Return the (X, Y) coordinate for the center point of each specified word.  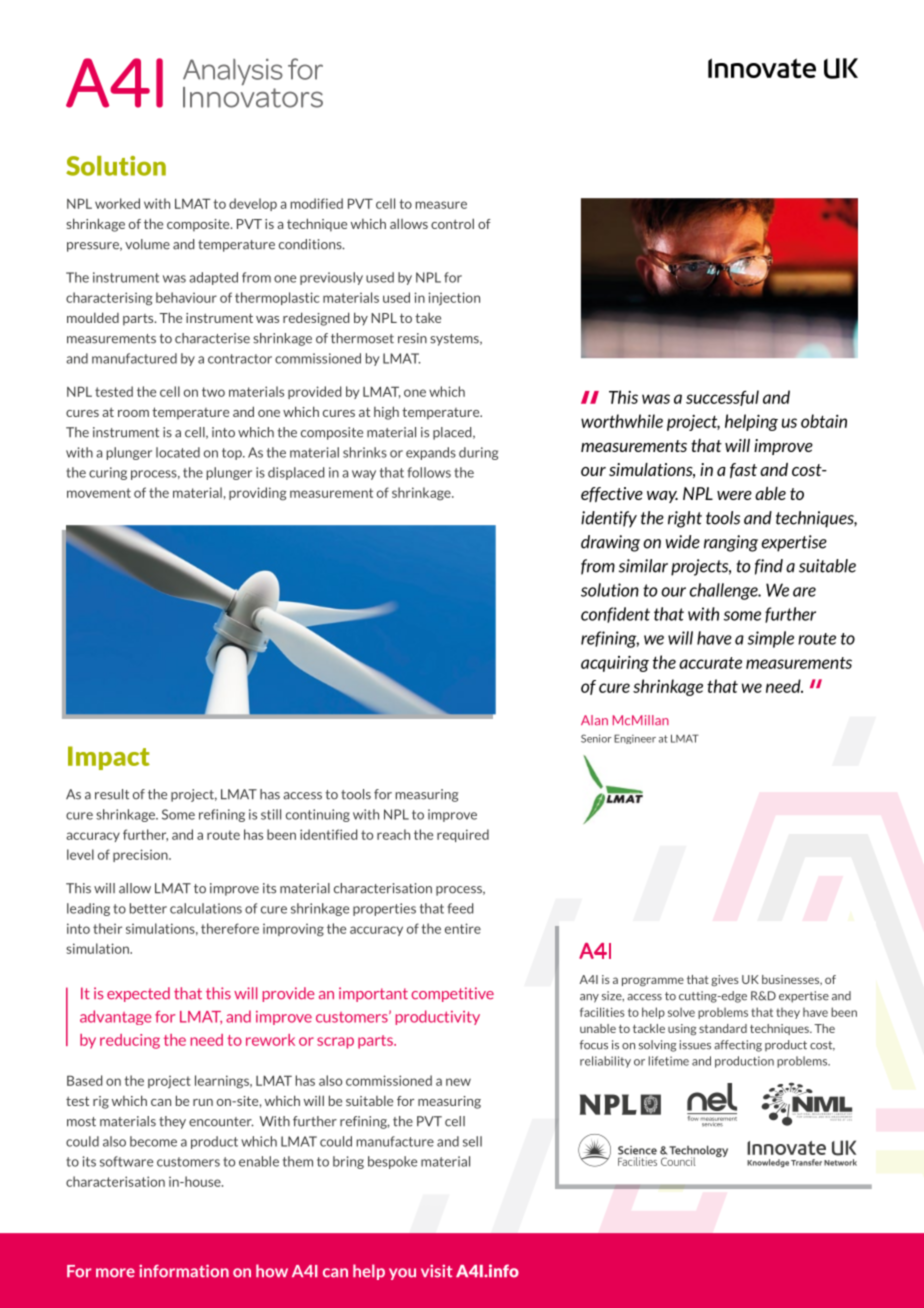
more (115, 1273)
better (148, 908)
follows (429, 472)
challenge (725, 591)
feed (460, 908)
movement (99, 493)
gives (725, 980)
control (452, 223)
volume (147, 244)
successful (722, 398)
